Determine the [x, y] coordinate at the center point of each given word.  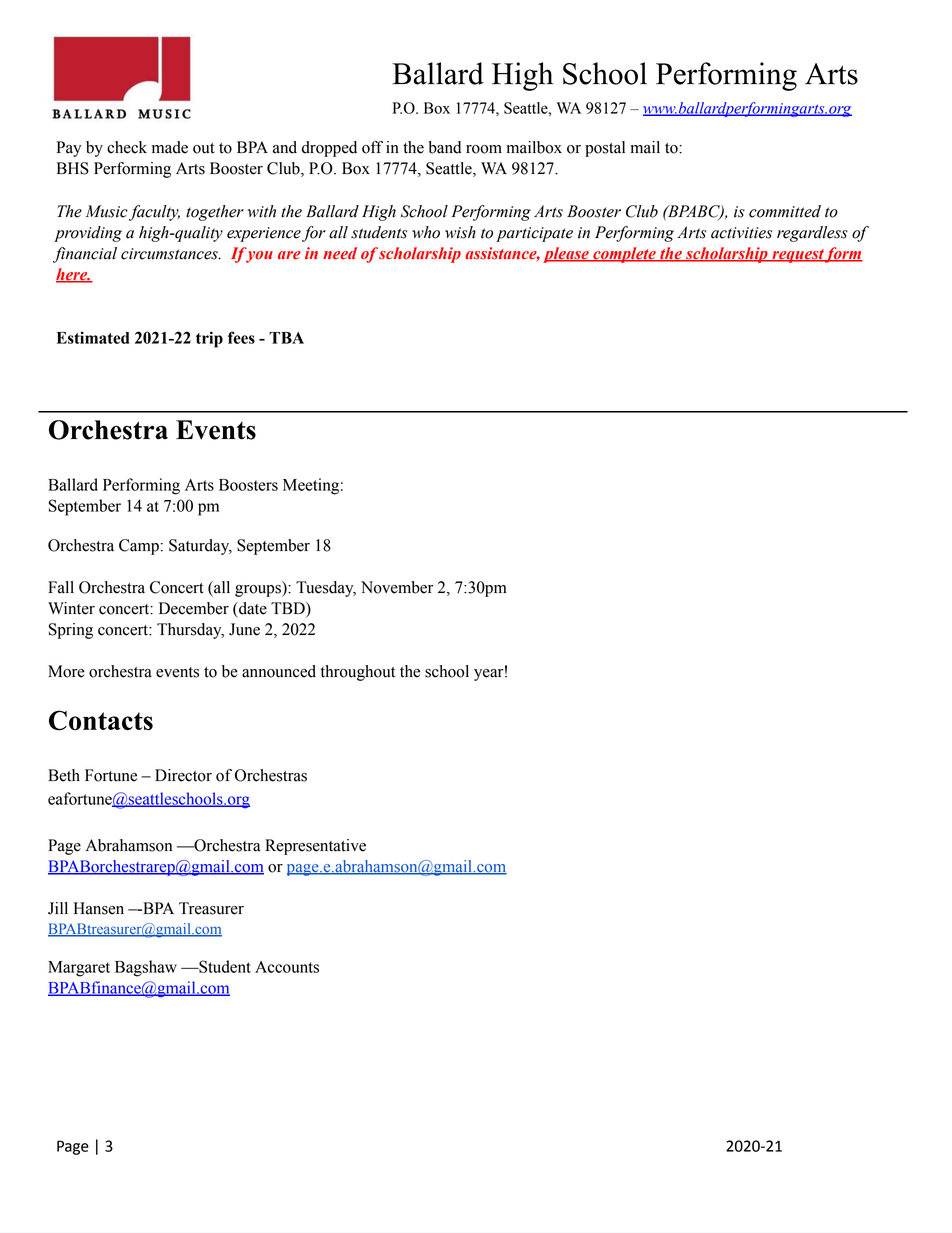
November [397, 587]
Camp [139, 547]
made [170, 147]
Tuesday [326, 589]
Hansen [99, 908]
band [444, 147]
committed [785, 211]
